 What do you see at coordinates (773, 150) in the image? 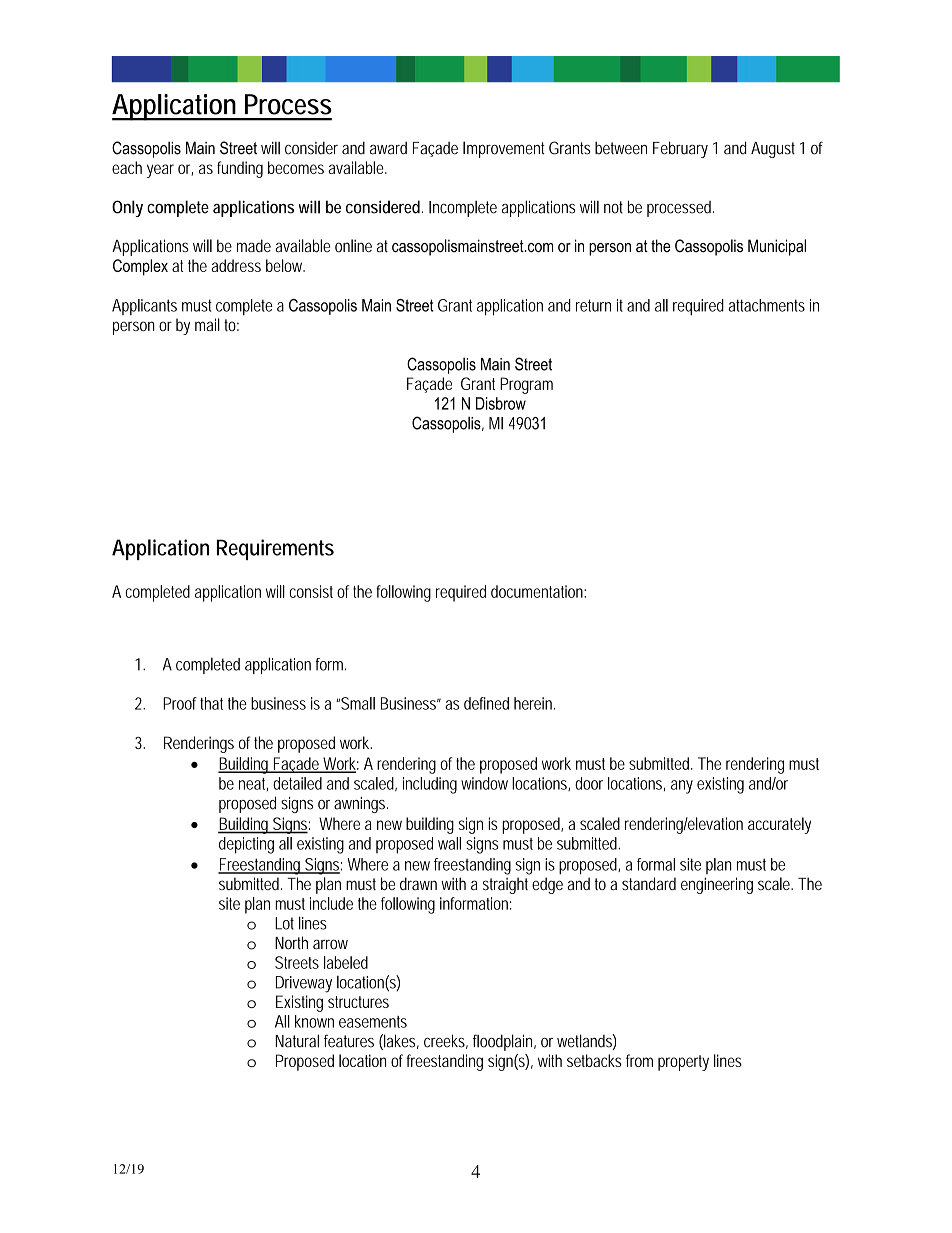
I see `August` at bounding box center [773, 150].
